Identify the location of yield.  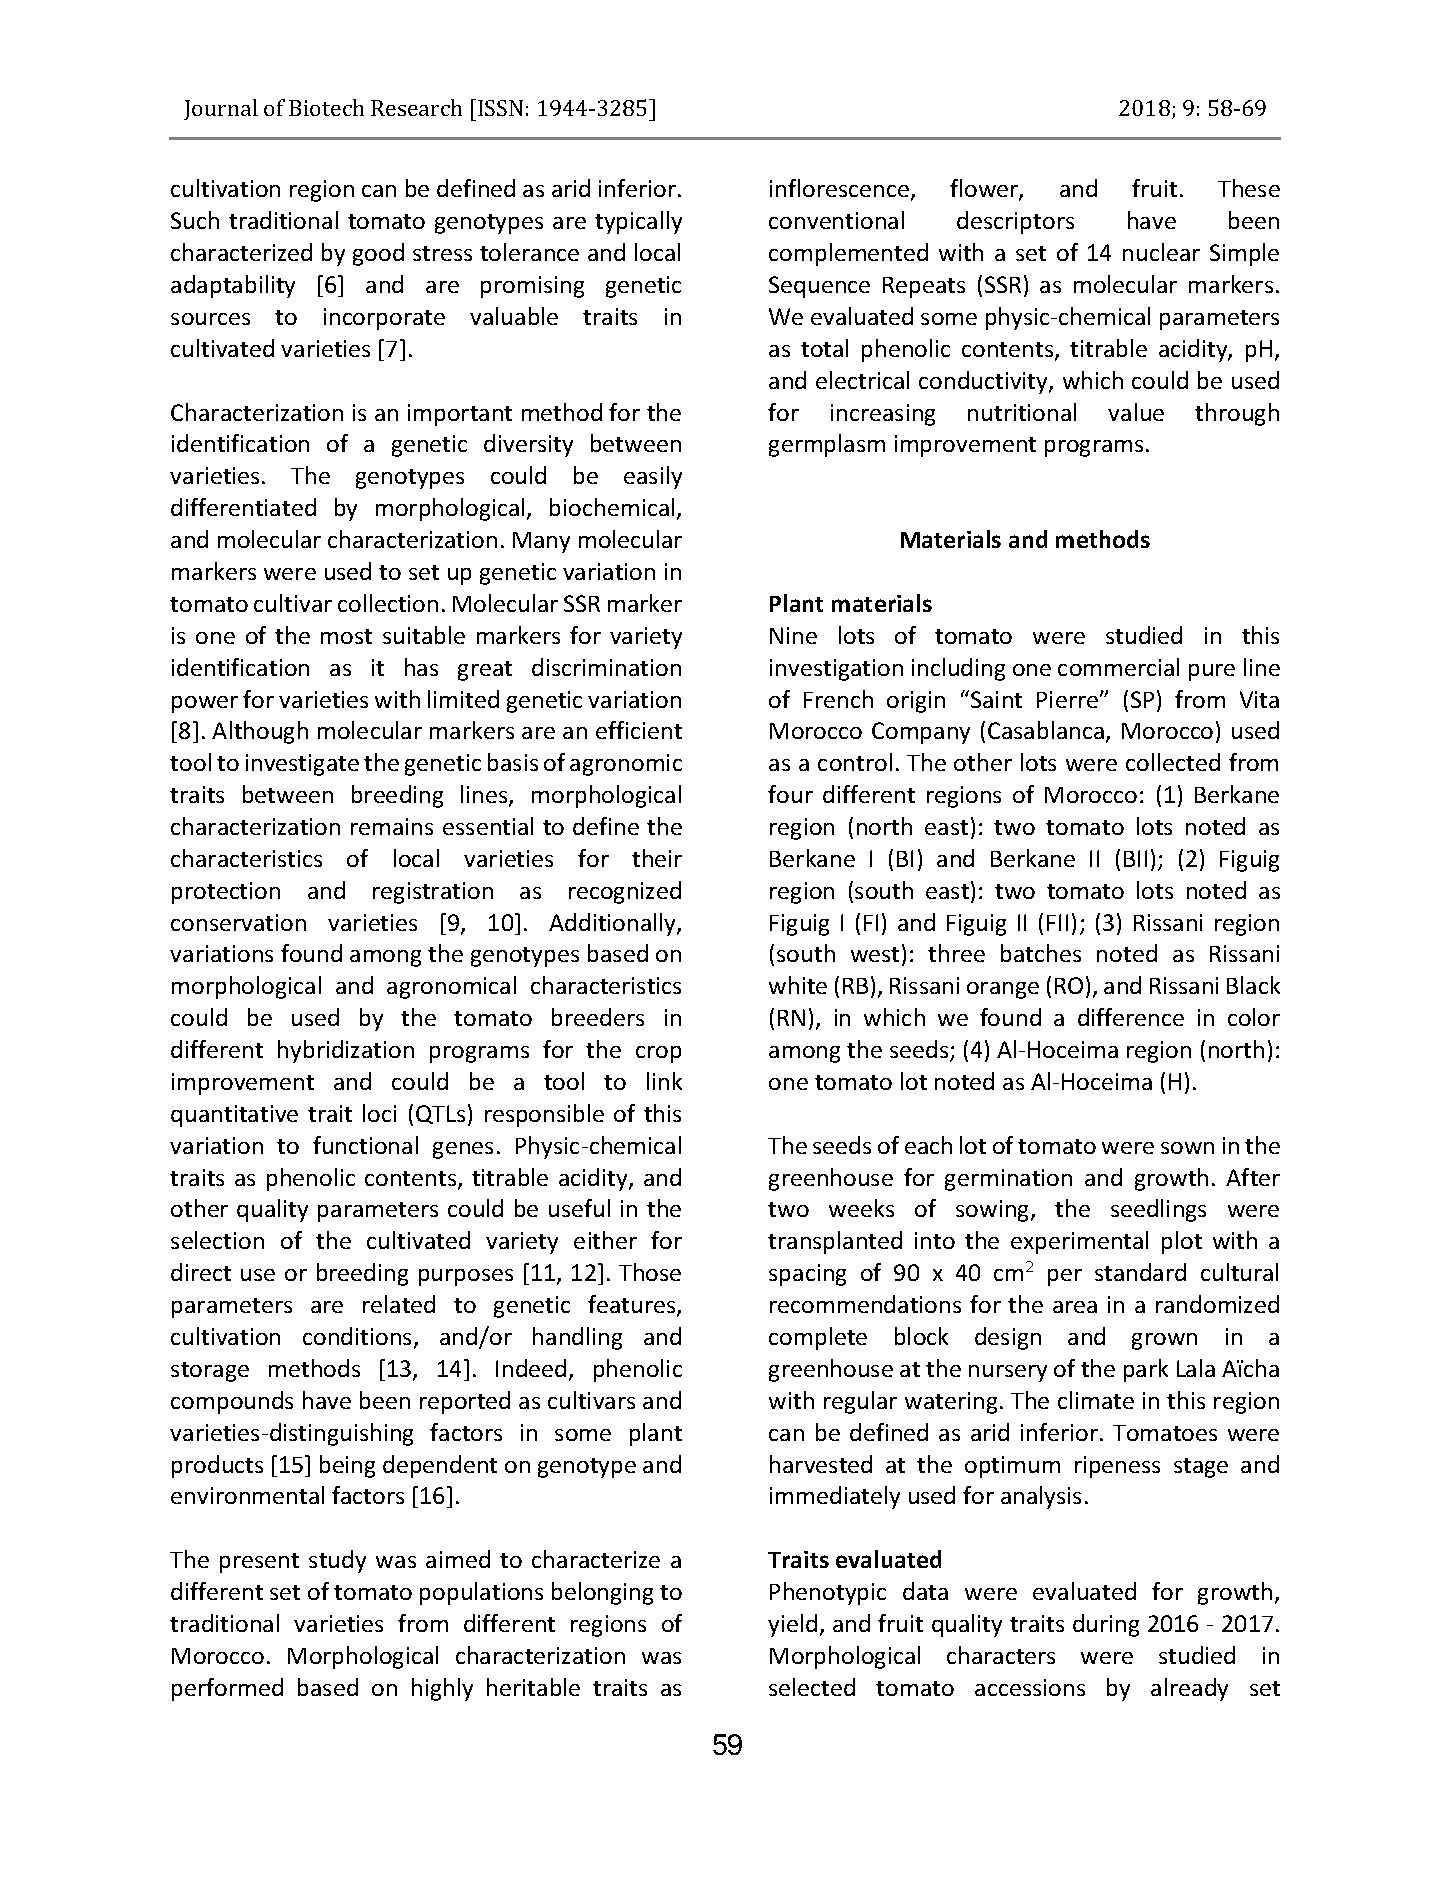
(792, 1625).
